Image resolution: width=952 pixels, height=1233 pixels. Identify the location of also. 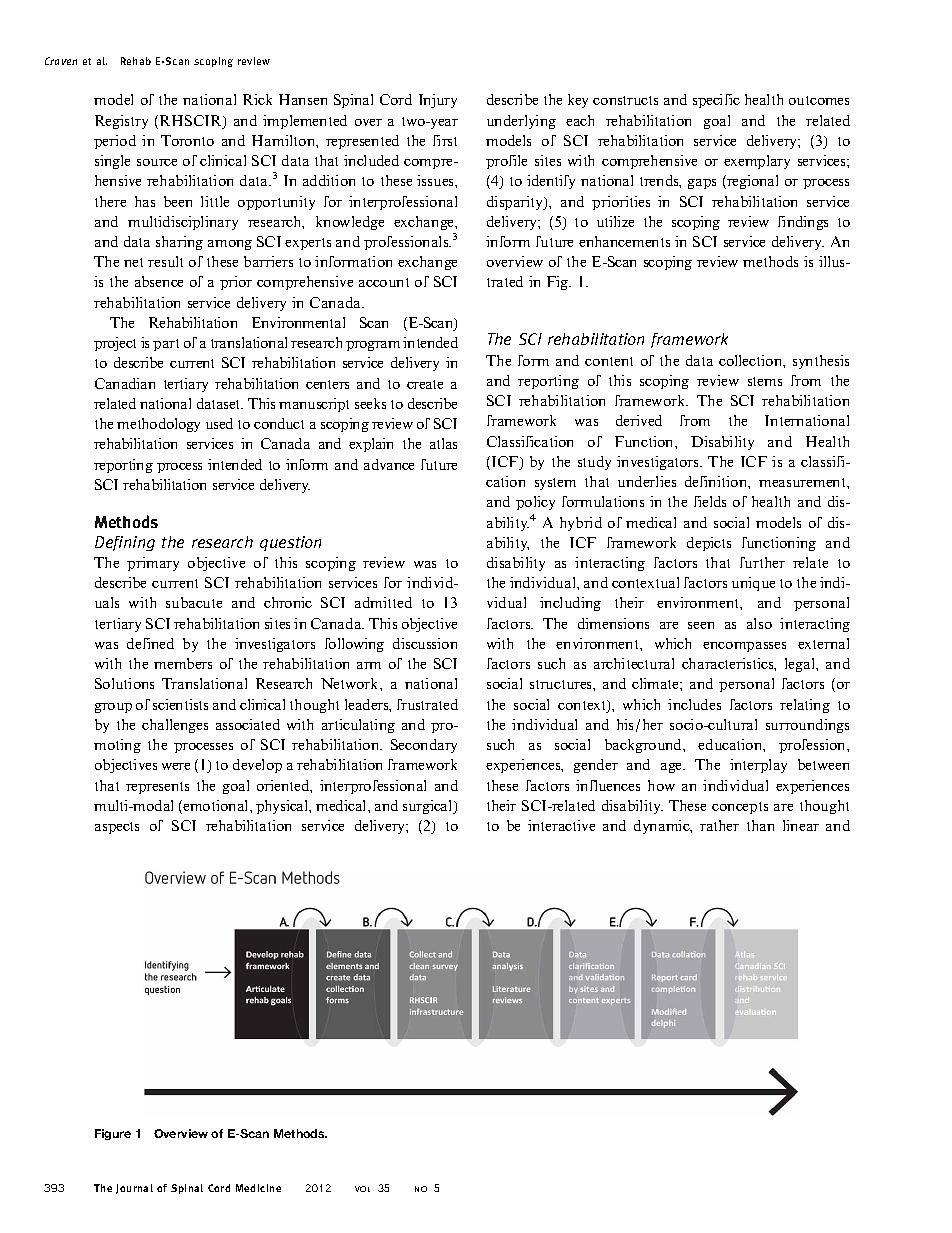
(759, 623).
